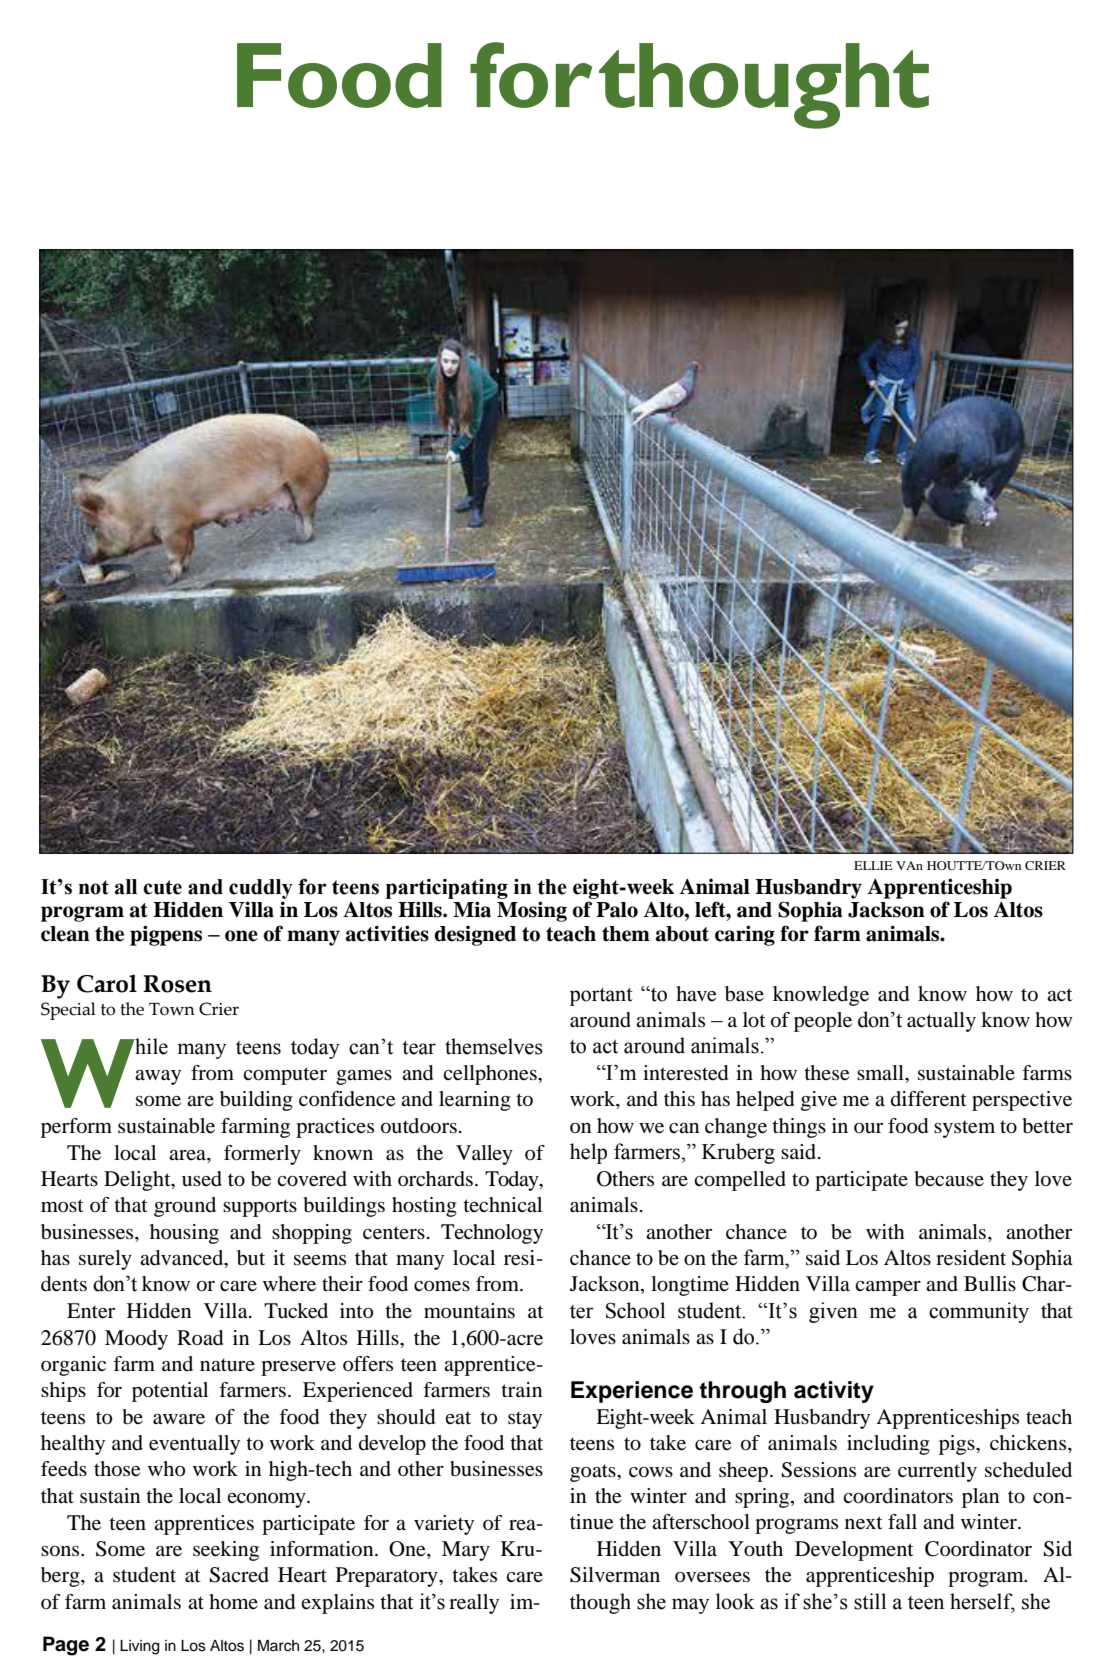 The image size is (1113, 1670). Describe the element at coordinates (474, 1604) in the page. I see `really` at that location.
